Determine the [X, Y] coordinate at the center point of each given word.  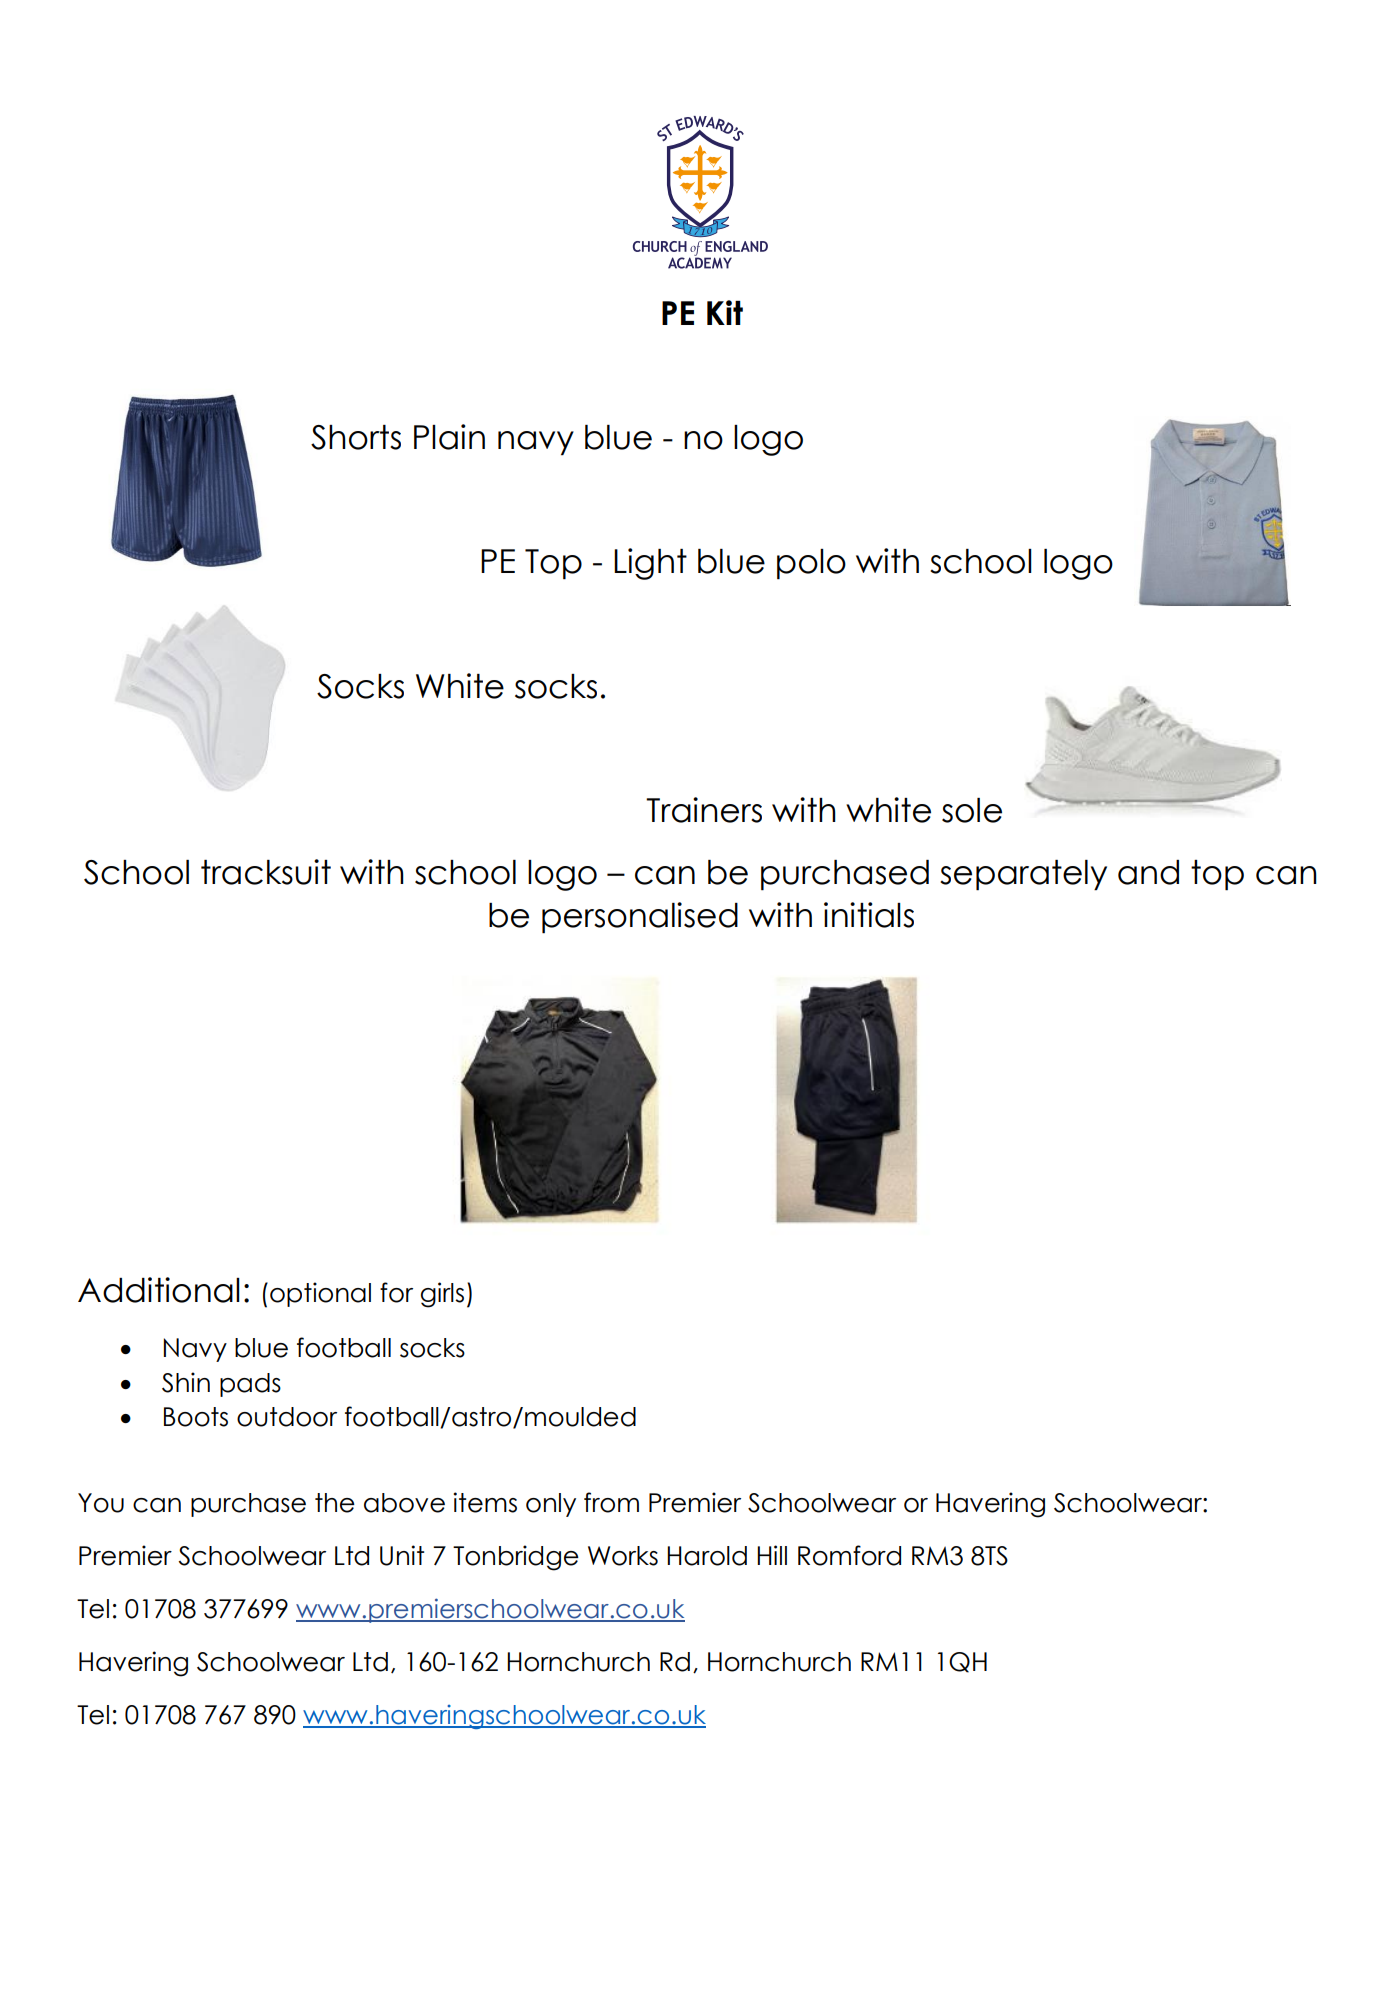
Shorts [356, 437]
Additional [159, 1290]
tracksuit [266, 872]
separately [1023, 875]
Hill [772, 1555]
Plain [449, 437]
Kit [725, 312]
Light [650, 564]
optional [320, 1294]
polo [811, 564]
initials [869, 915]
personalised [640, 918]
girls [442, 1295]
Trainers [704, 810]
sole [972, 810]
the [335, 1503]
